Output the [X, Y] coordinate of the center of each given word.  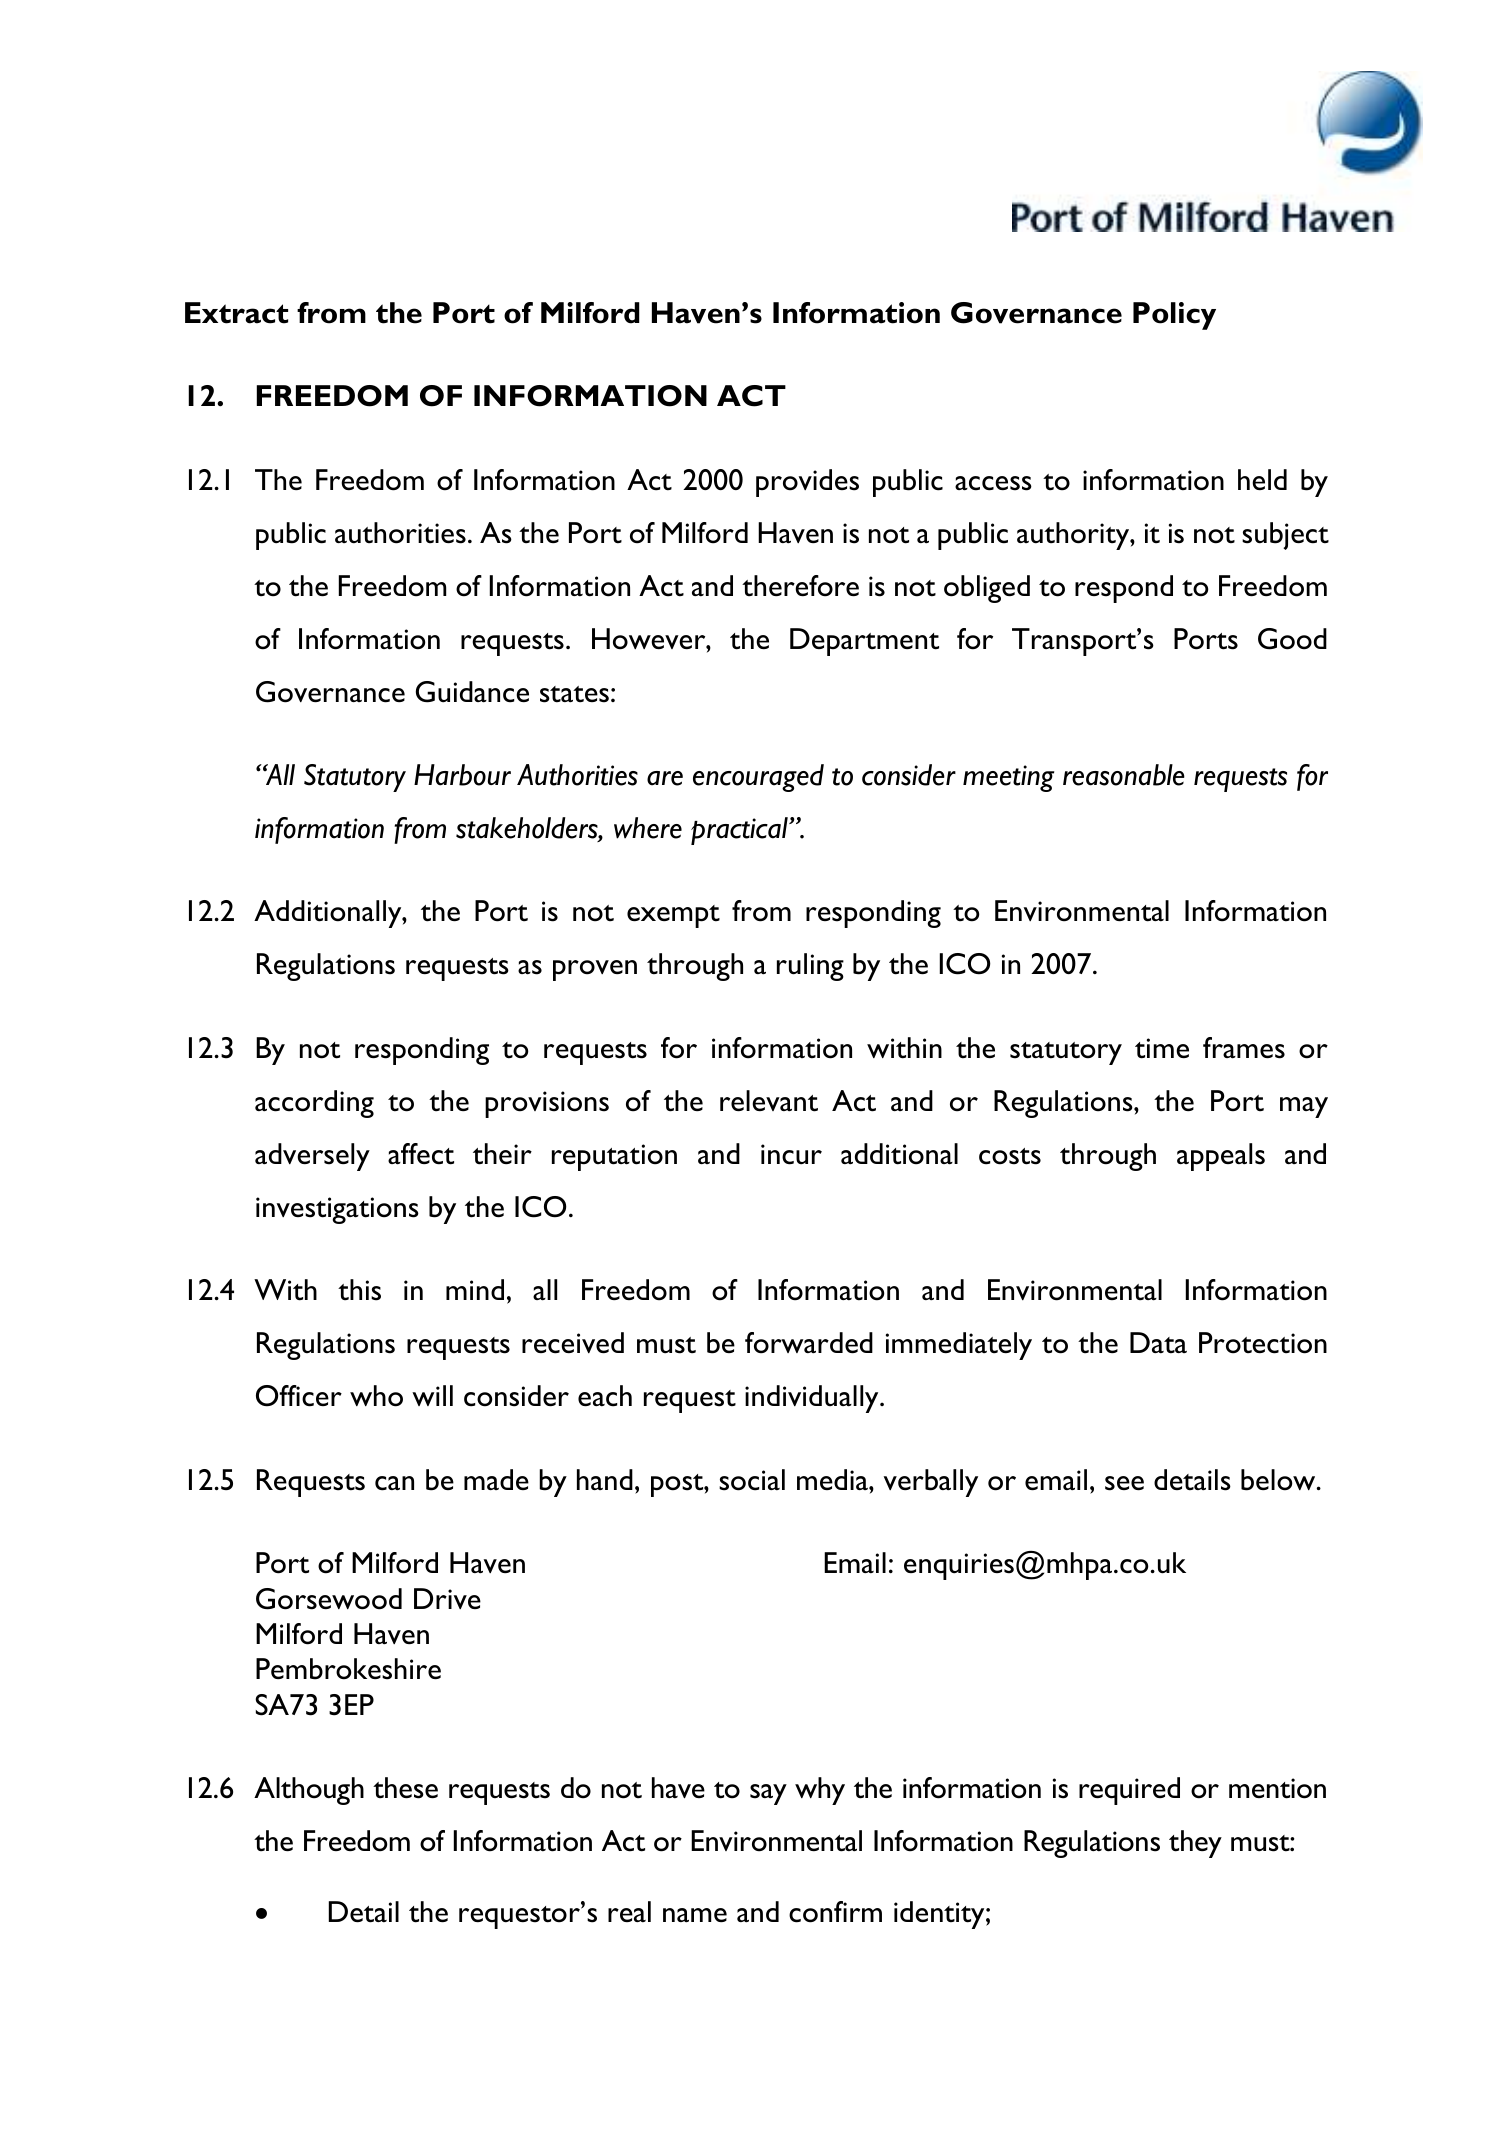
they [1195, 1844]
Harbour [462, 775]
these [405, 1788]
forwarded [809, 1343]
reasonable [1124, 775]
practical [740, 831]
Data [1158, 1343]
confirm [835, 1912]
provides [807, 483]
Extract [236, 313]
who [376, 1396]
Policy [1174, 316]
